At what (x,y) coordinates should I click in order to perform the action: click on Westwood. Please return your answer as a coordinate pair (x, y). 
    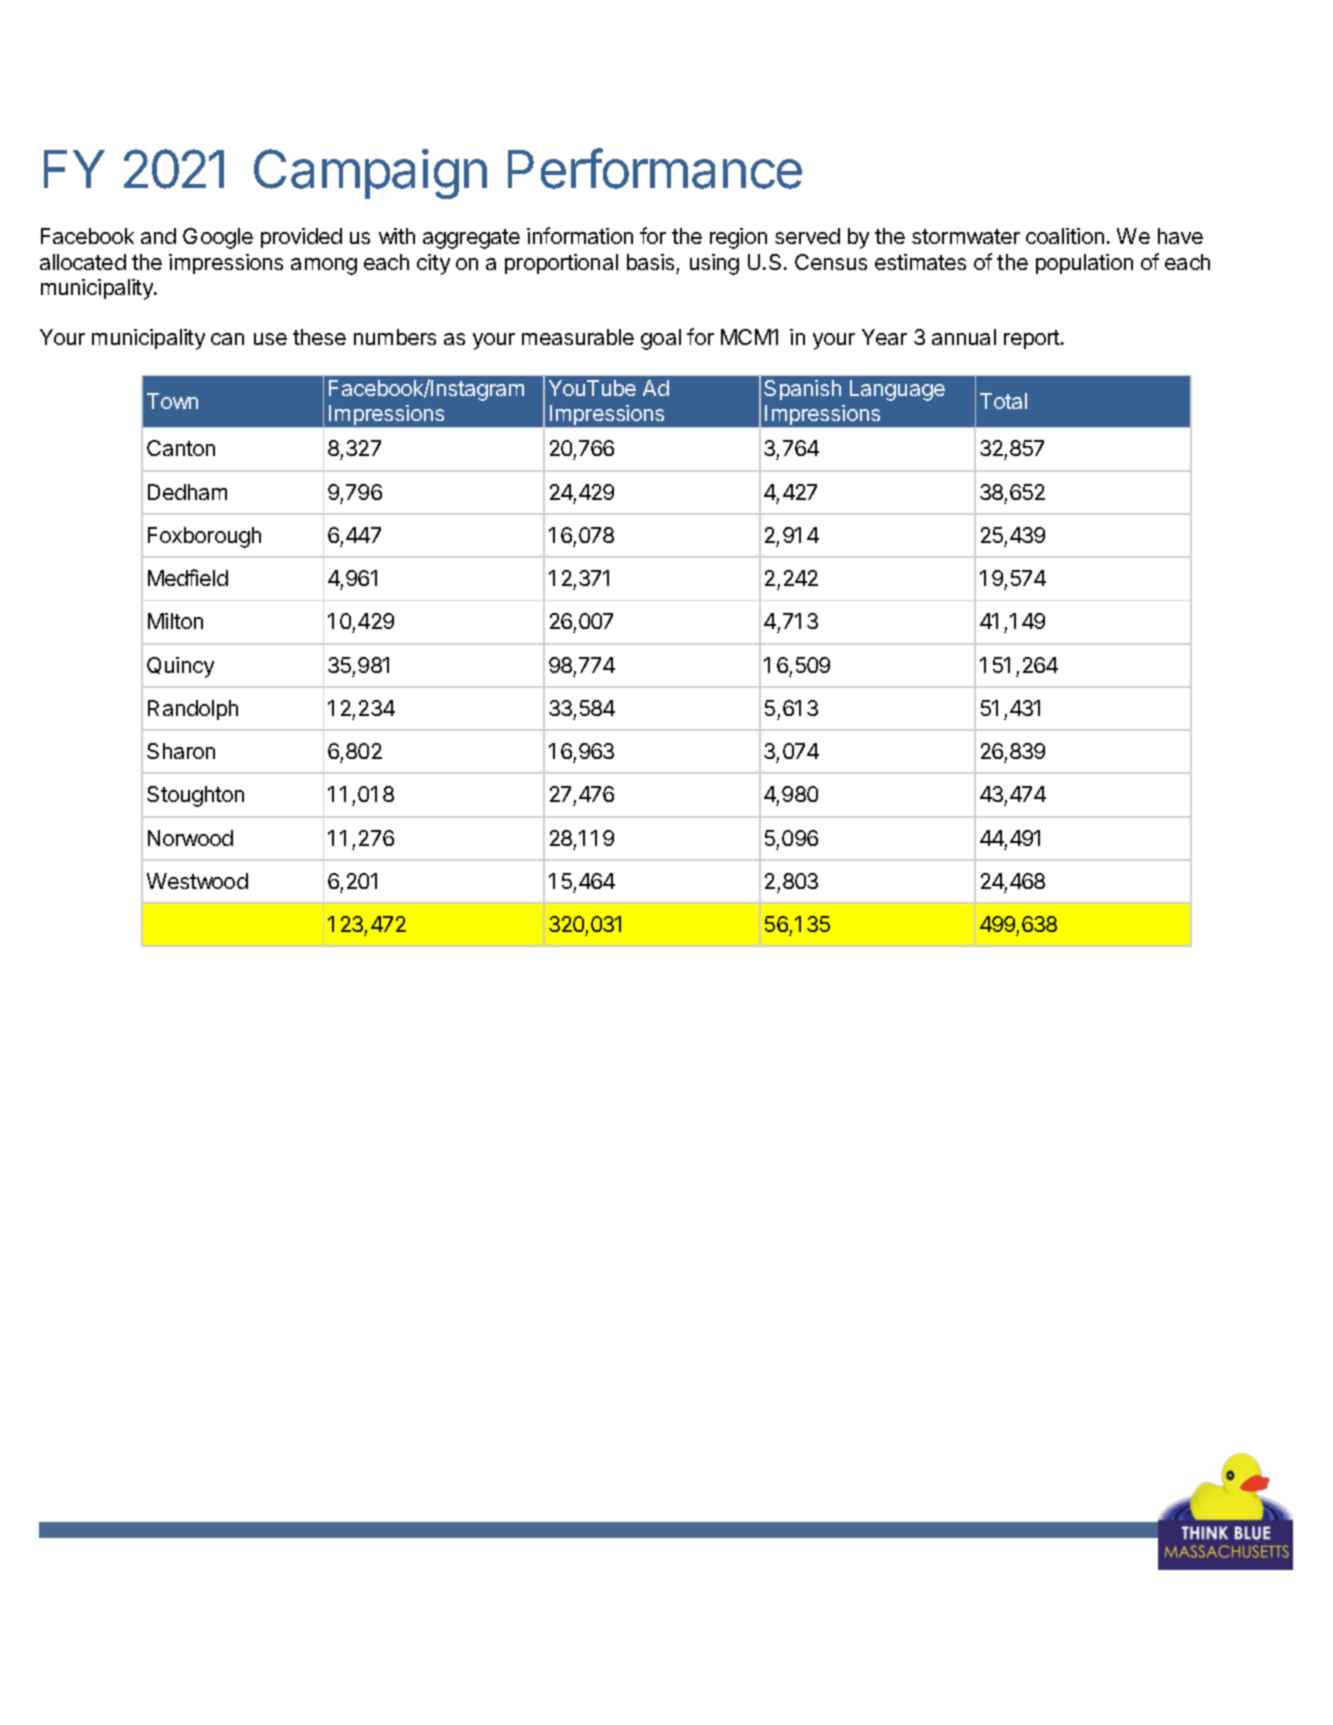
    Looking at the image, I should click on (197, 881).
